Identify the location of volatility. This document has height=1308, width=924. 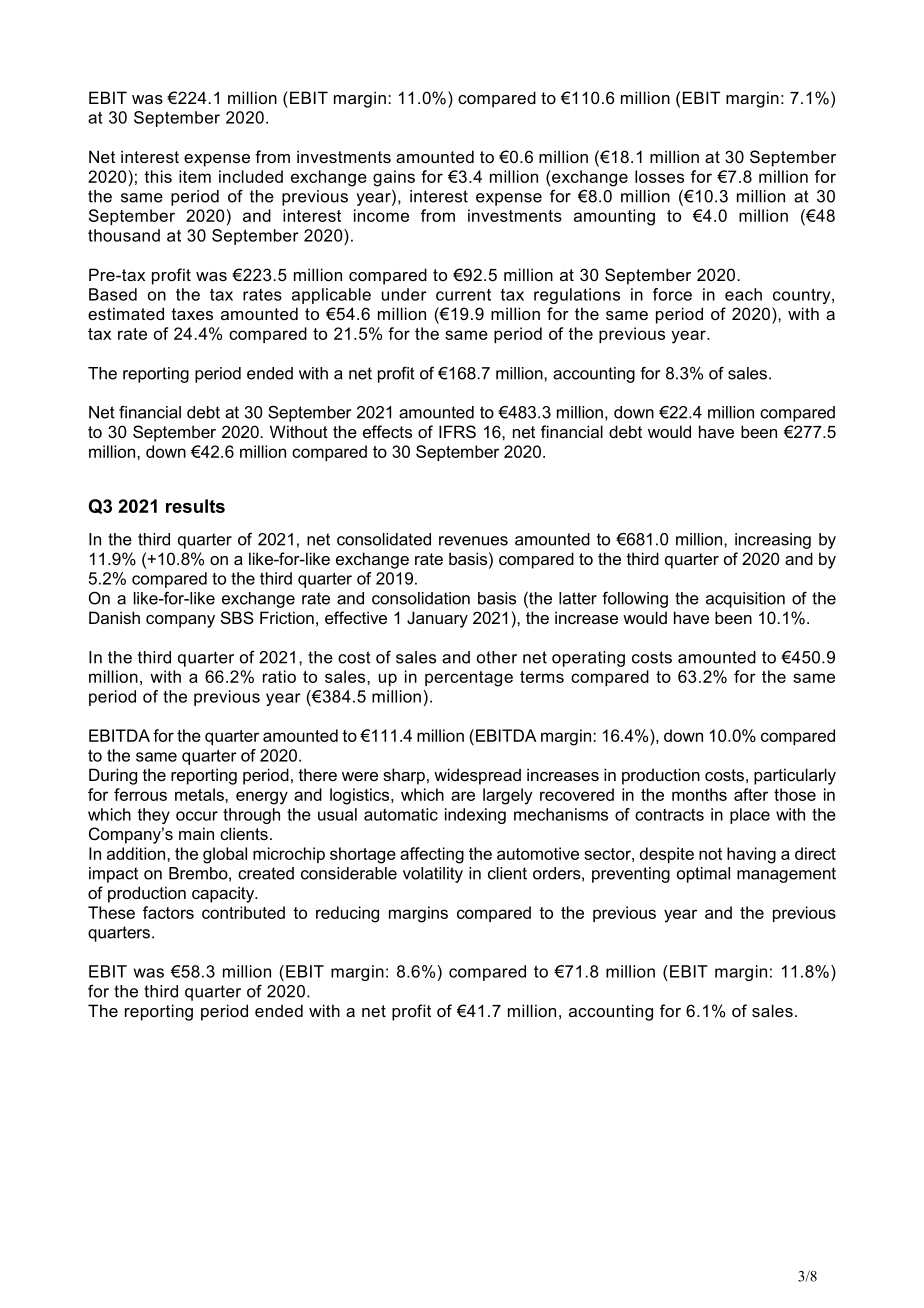
(433, 875).
